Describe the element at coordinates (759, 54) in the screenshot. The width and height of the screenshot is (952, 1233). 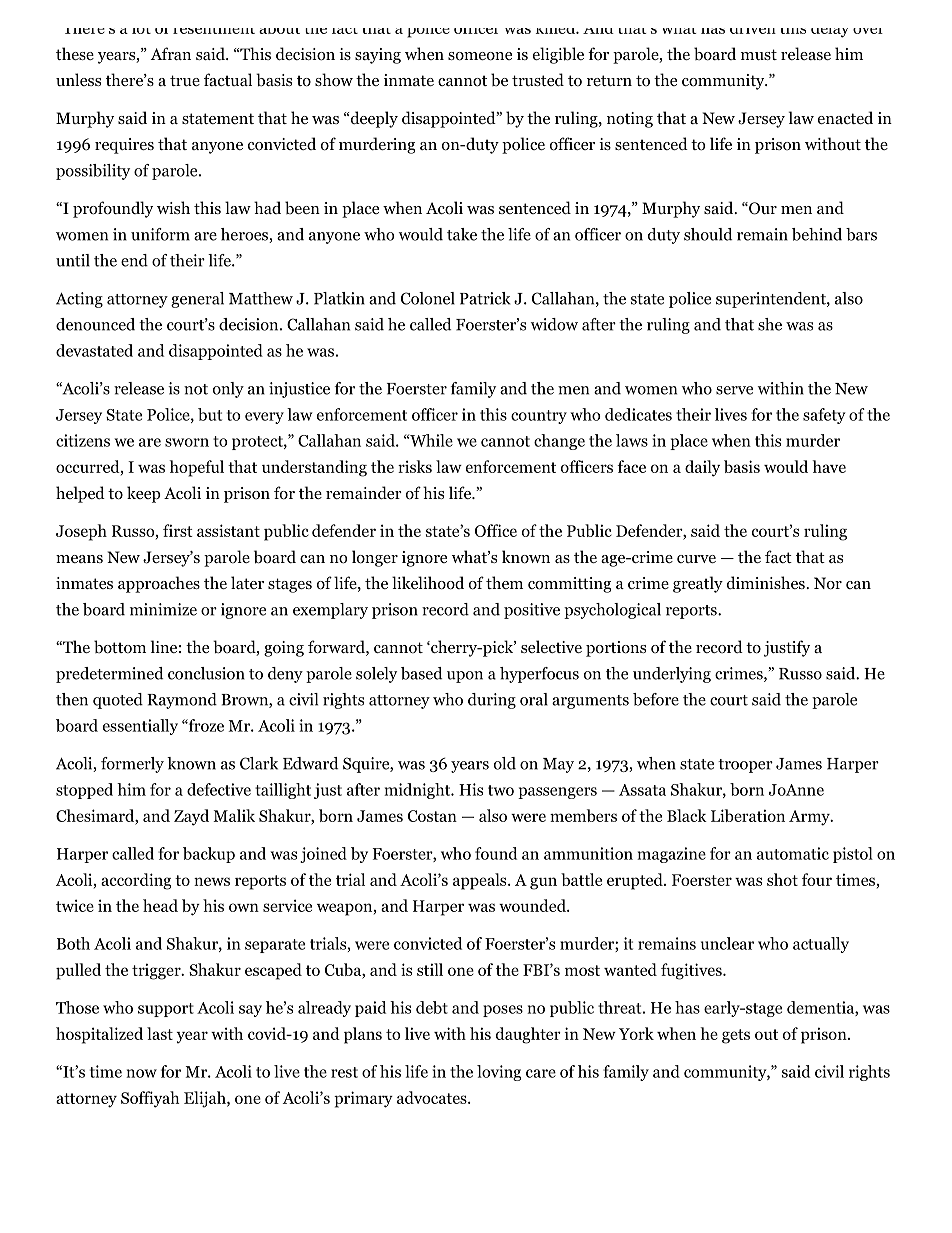
I see `must` at that location.
